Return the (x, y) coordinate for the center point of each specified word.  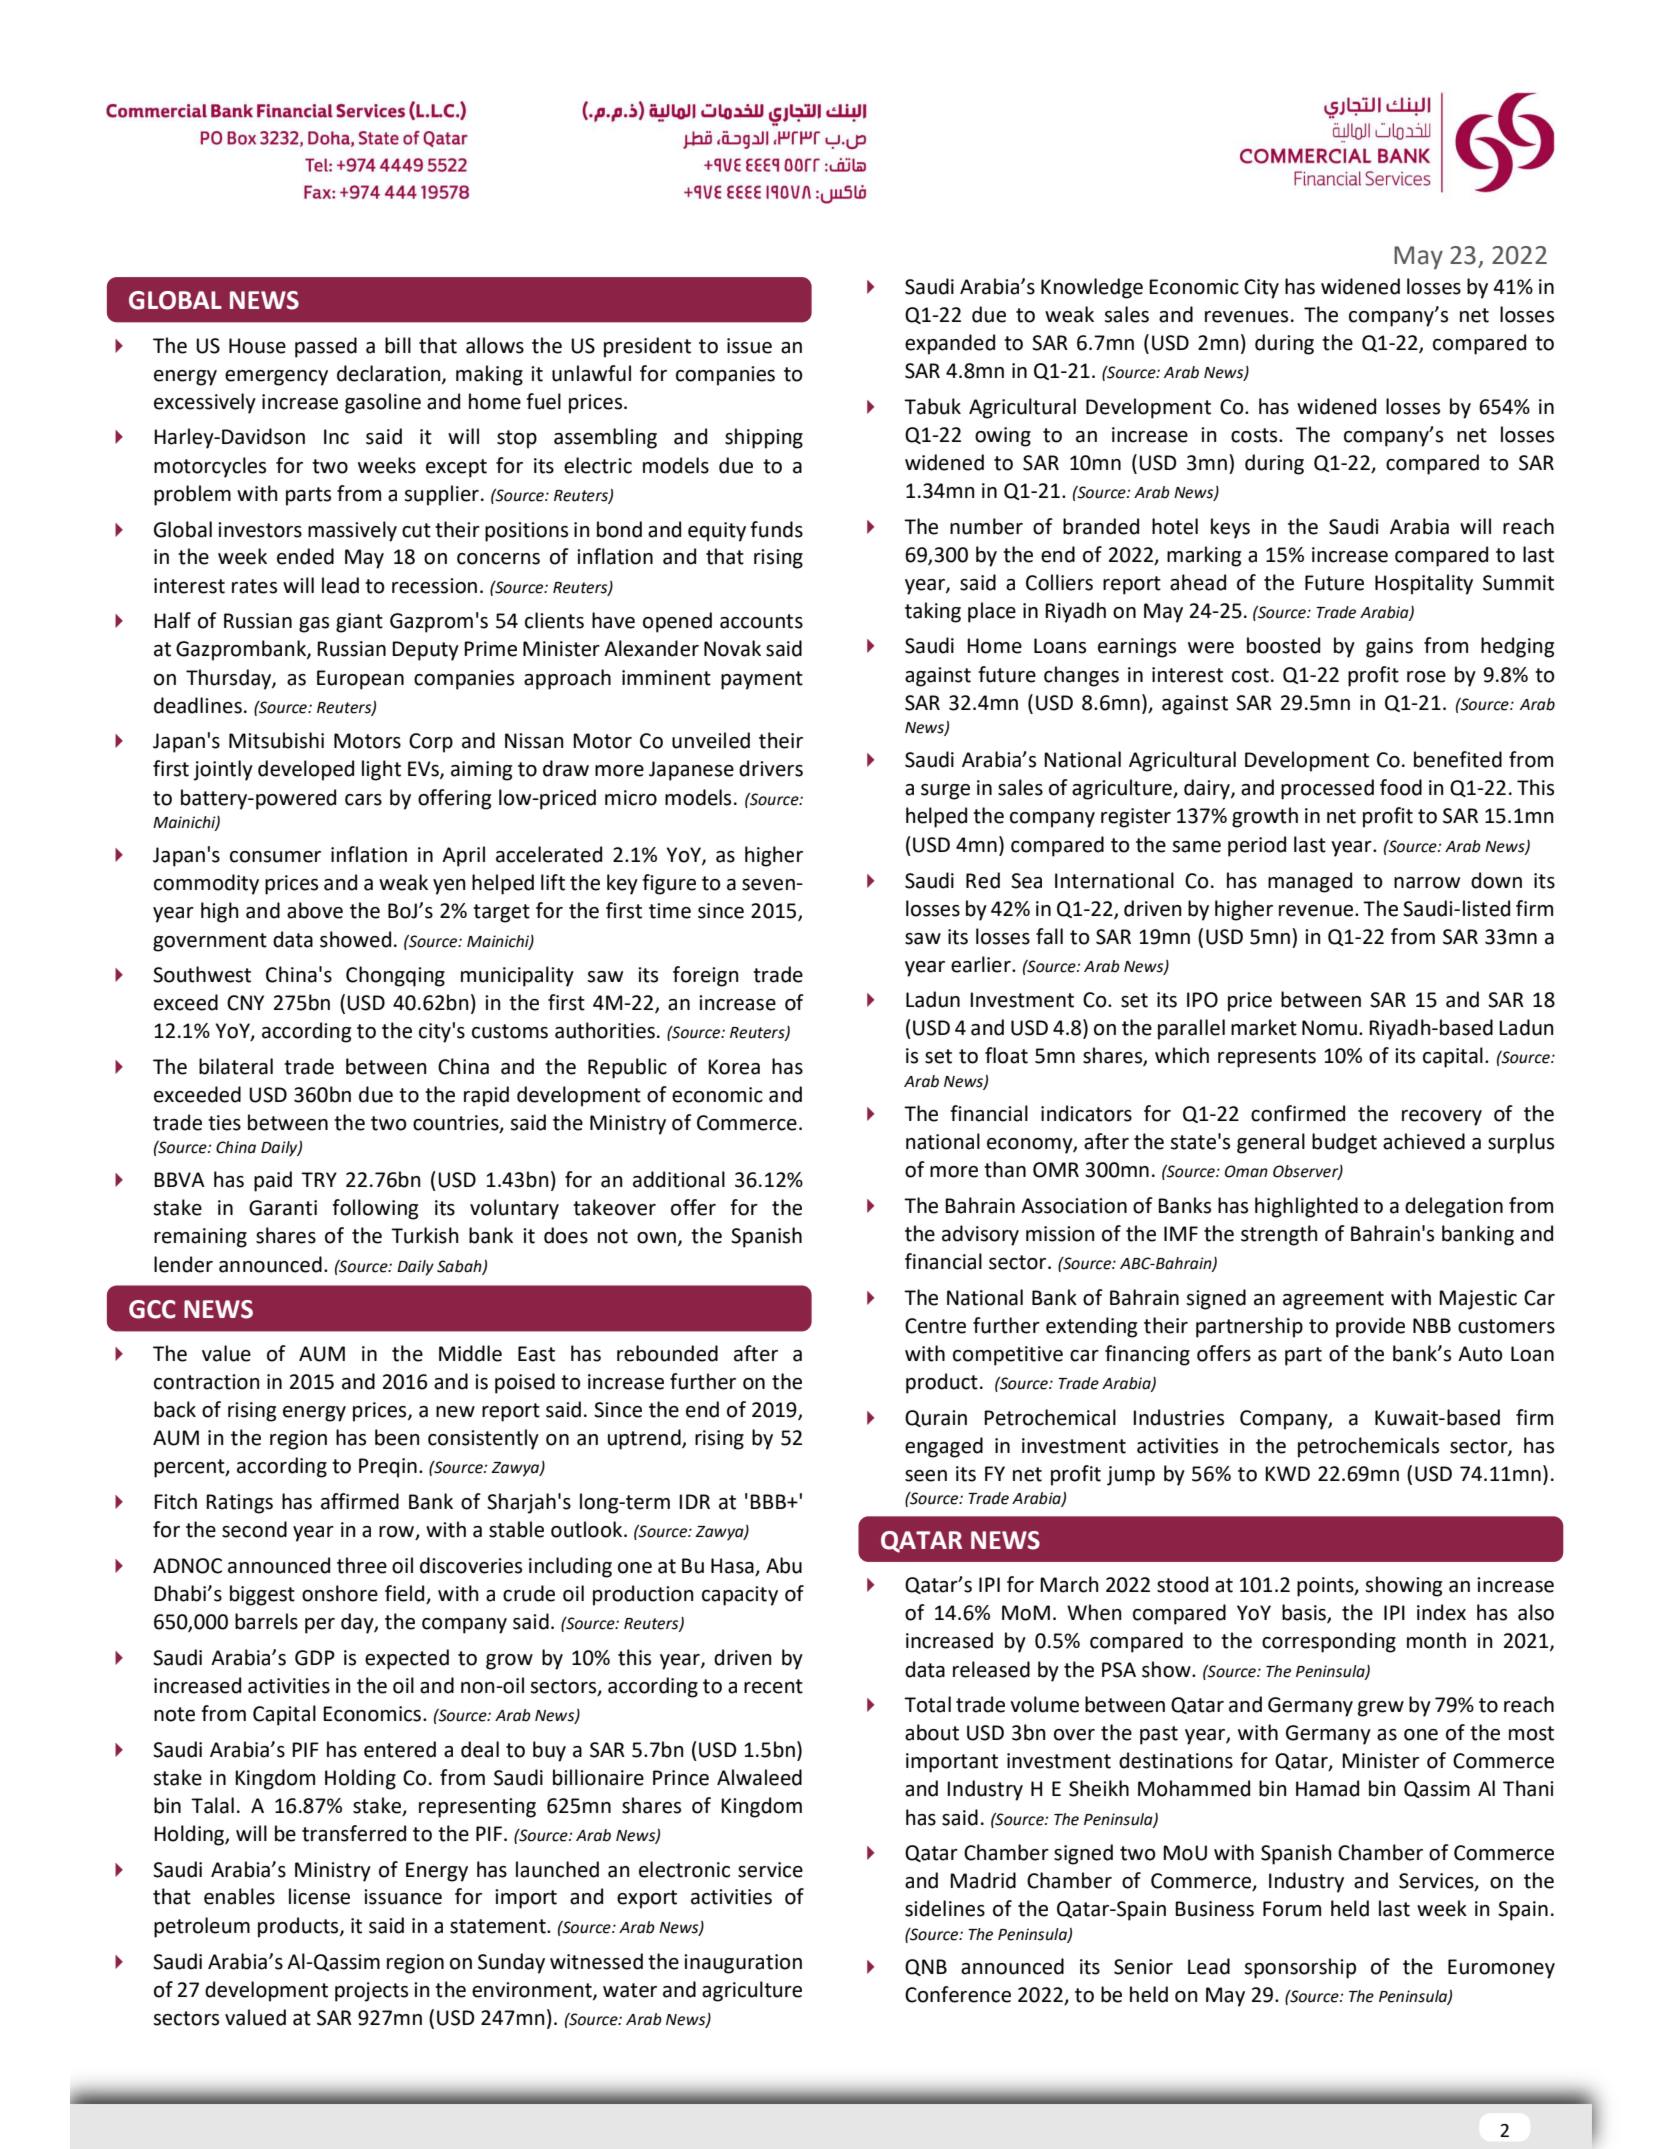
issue (749, 346)
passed (326, 347)
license (319, 1896)
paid (273, 1181)
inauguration (743, 1964)
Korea (734, 1067)
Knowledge (1092, 288)
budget (1344, 1143)
